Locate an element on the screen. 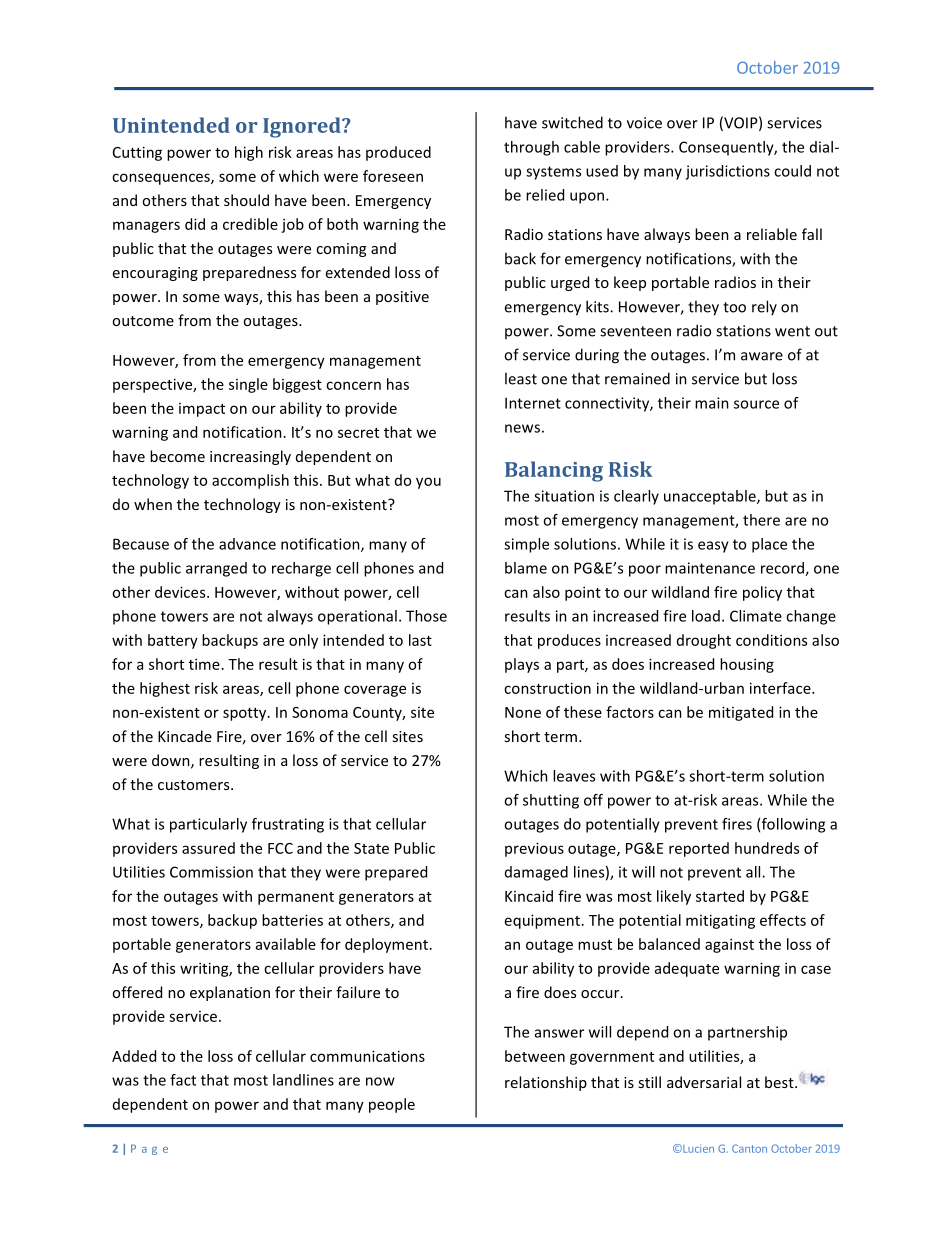  last is located at coordinates (420, 640).
